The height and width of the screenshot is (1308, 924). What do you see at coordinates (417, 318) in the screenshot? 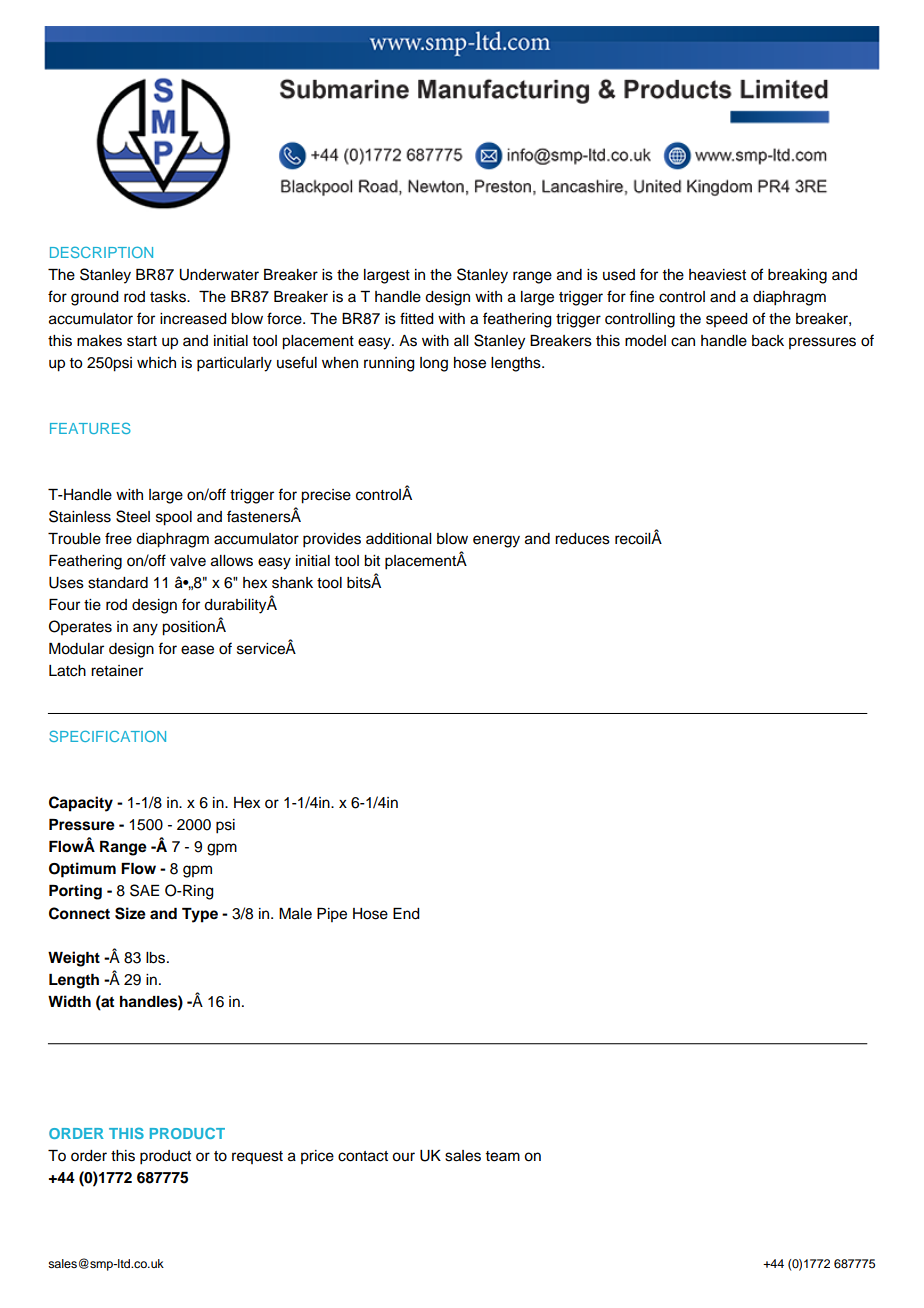
I see `fitted` at bounding box center [417, 318].
